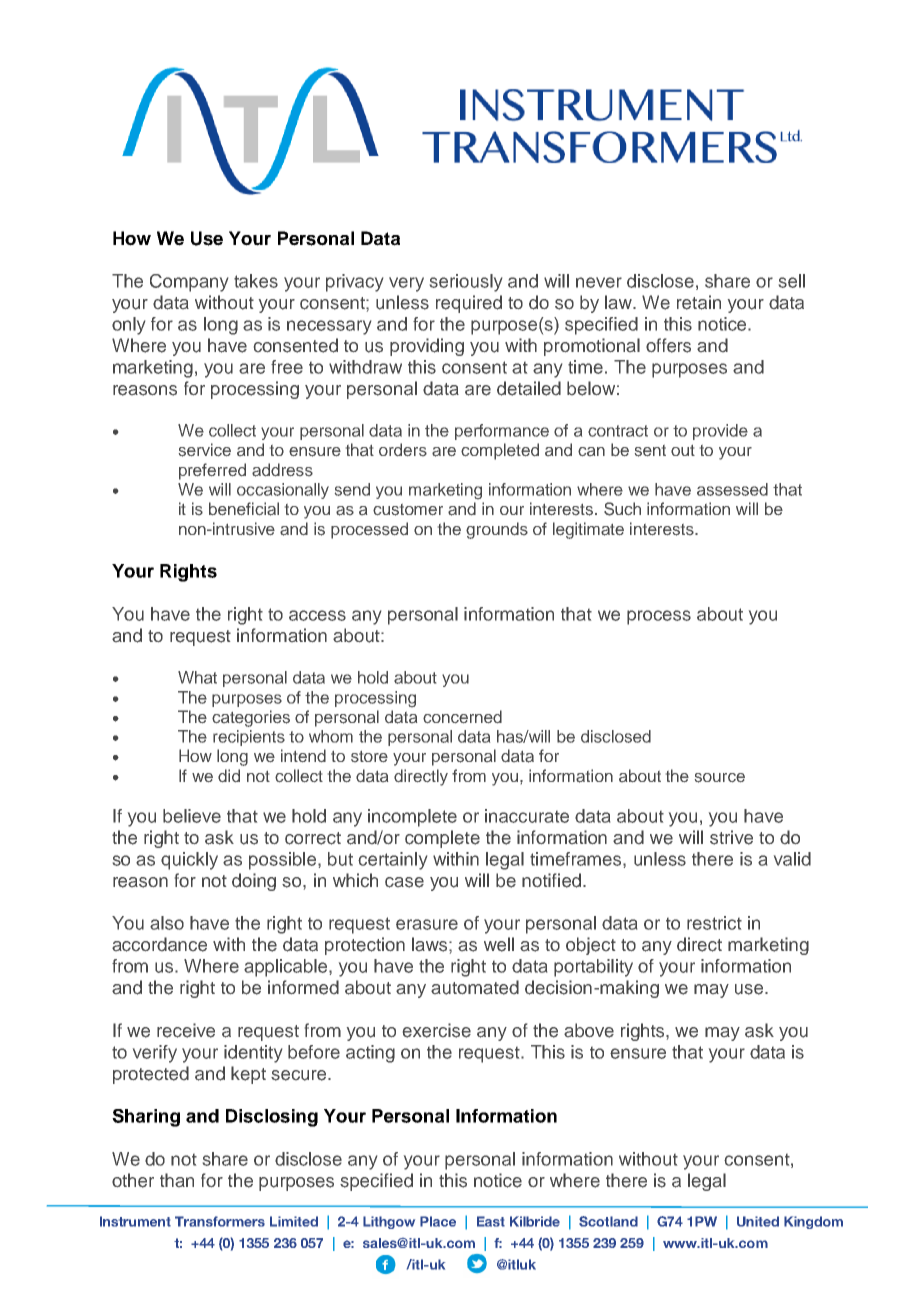 Image resolution: width=924 pixels, height=1308 pixels. Describe the element at coordinates (462, 716) in the screenshot. I see `concerned` at that location.
